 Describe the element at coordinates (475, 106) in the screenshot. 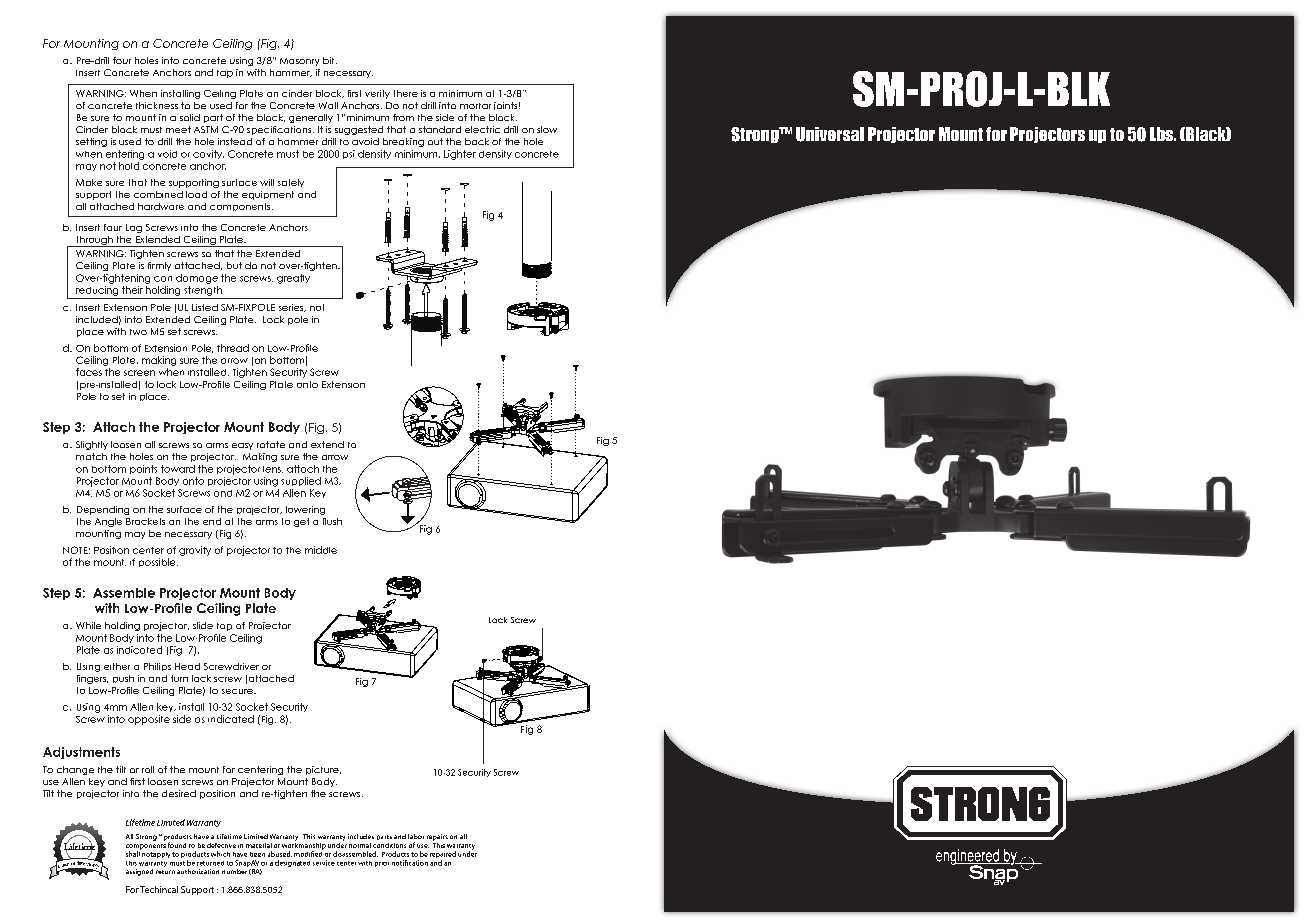

I see `mortar` at that location.
